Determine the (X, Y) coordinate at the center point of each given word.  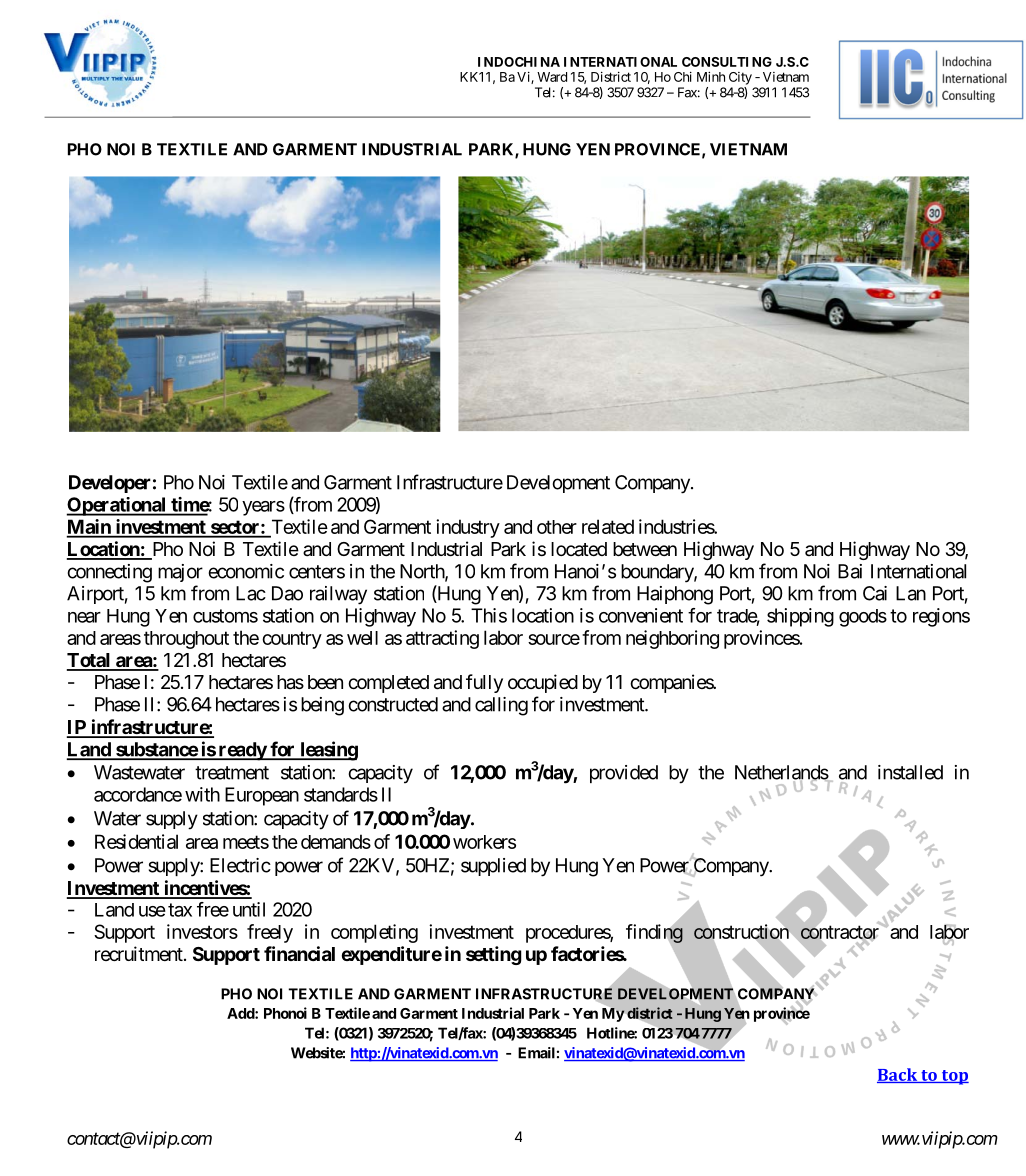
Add (241, 1013)
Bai (850, 571)
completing (374, 933)
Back (898, 1075)
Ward (552, 77)
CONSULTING (727, 62)
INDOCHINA (519, 62)
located (579, 549)
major (180, 573)
